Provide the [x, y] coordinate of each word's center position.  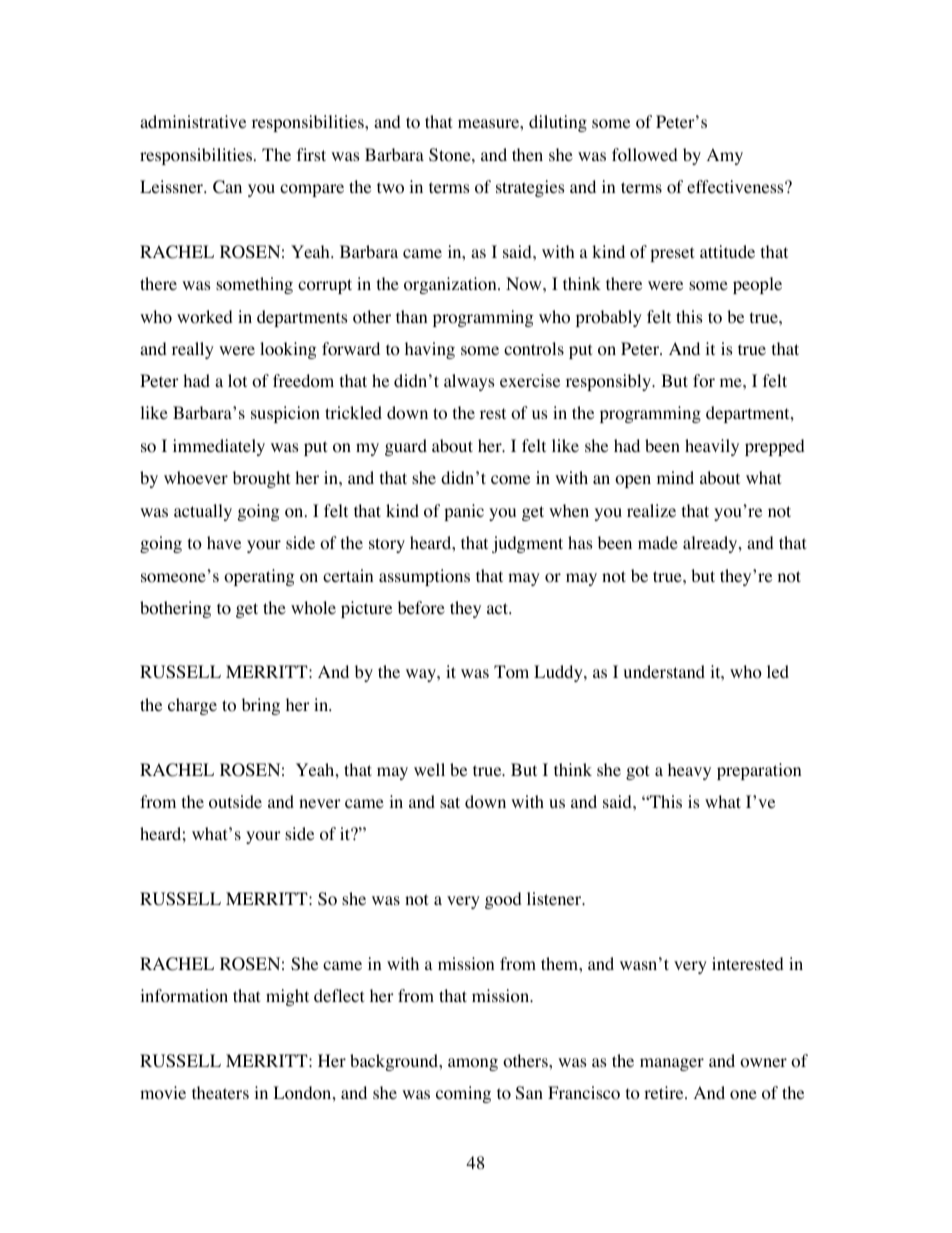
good [503, 900]
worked [205, 317]
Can [227, 187]
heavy [689, 771]
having [430, 350]
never [320, 803]
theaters [220, 1092]
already [711, 544]
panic [464, 512]
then [527, 154]
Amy [725, 156]
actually [203, 512]
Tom [511, 672]
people [757, 285]
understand [664, 671]
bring [261, 706]
